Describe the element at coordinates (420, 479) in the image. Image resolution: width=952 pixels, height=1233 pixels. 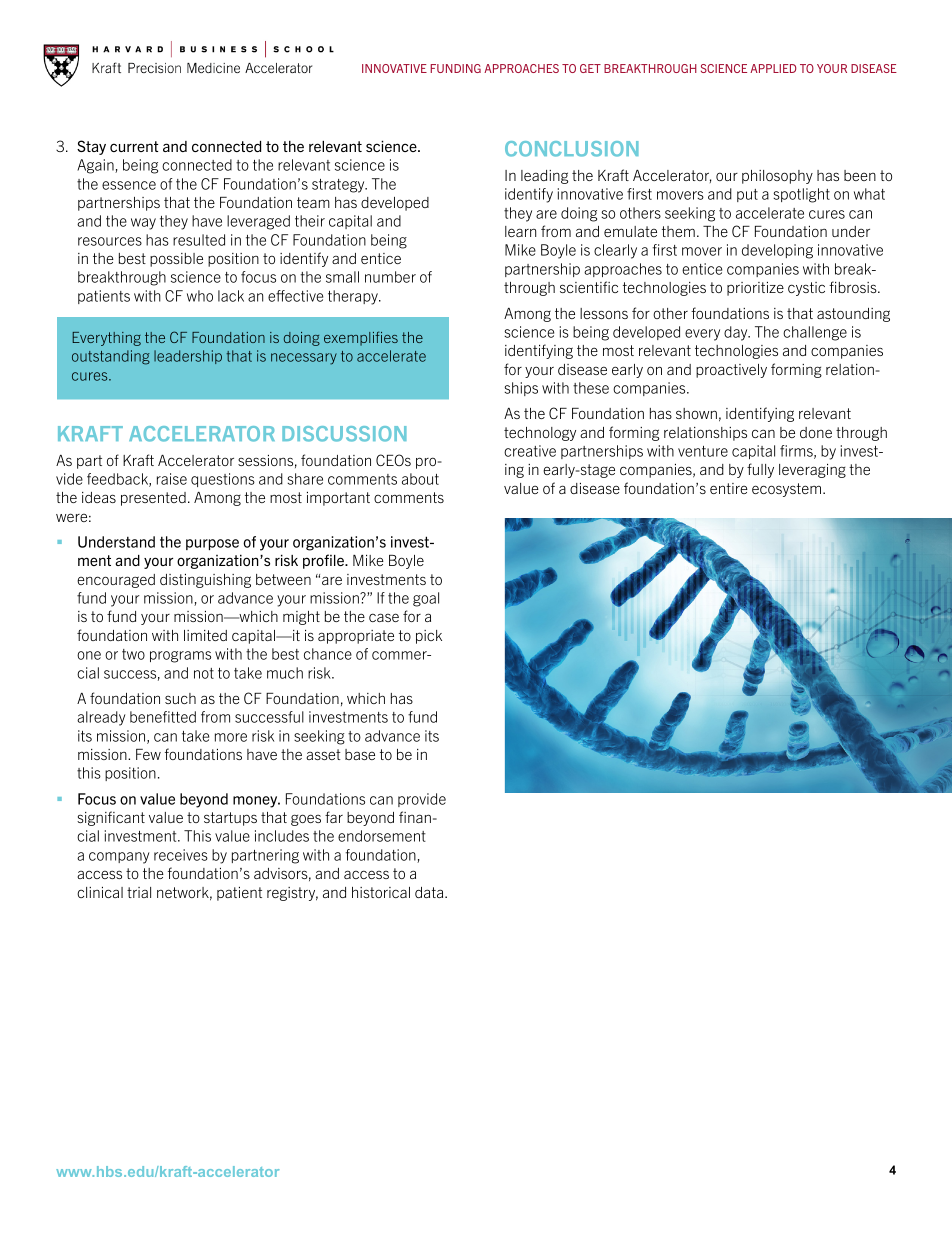
I see `about` at that location.
